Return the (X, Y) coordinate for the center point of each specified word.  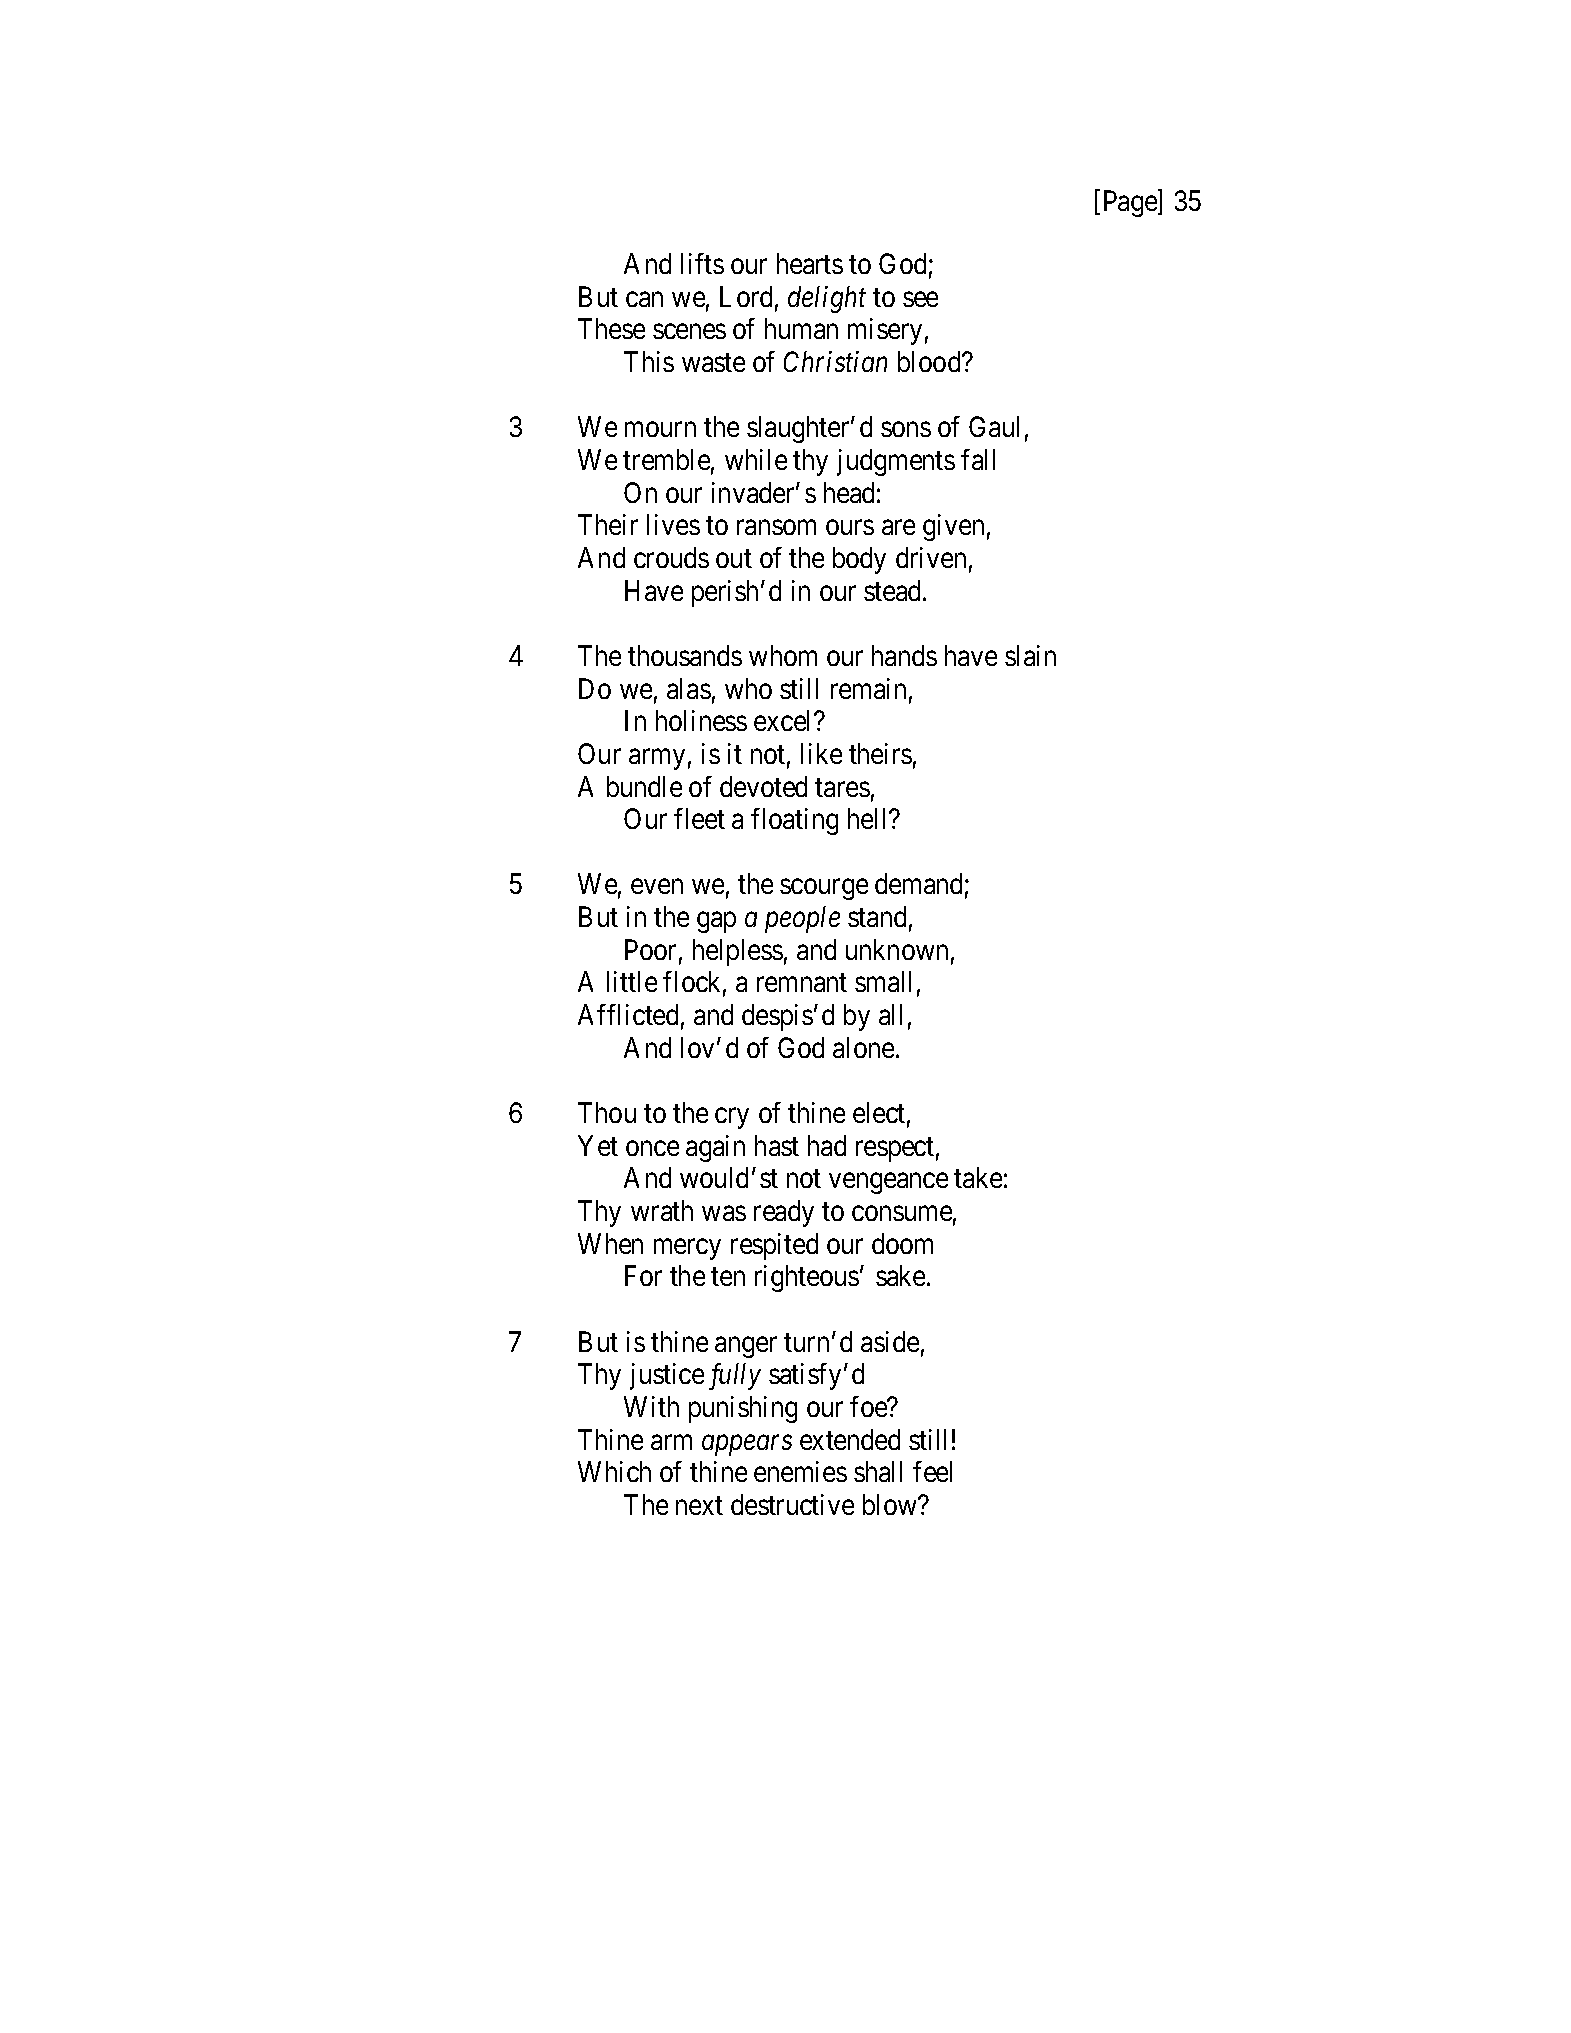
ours (850, 527)
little (632, 981)
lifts (702, 263)
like (821, 753)
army (657, 759)
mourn (660, 429)
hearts (810, 263)
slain (1030, 655)
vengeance (888, 1183)
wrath (662, 1210)
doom (902, 1243)
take (978, 1177)
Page (1131, 203)
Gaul (994, 426)
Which (614, 1471)
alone (863, 1047)
